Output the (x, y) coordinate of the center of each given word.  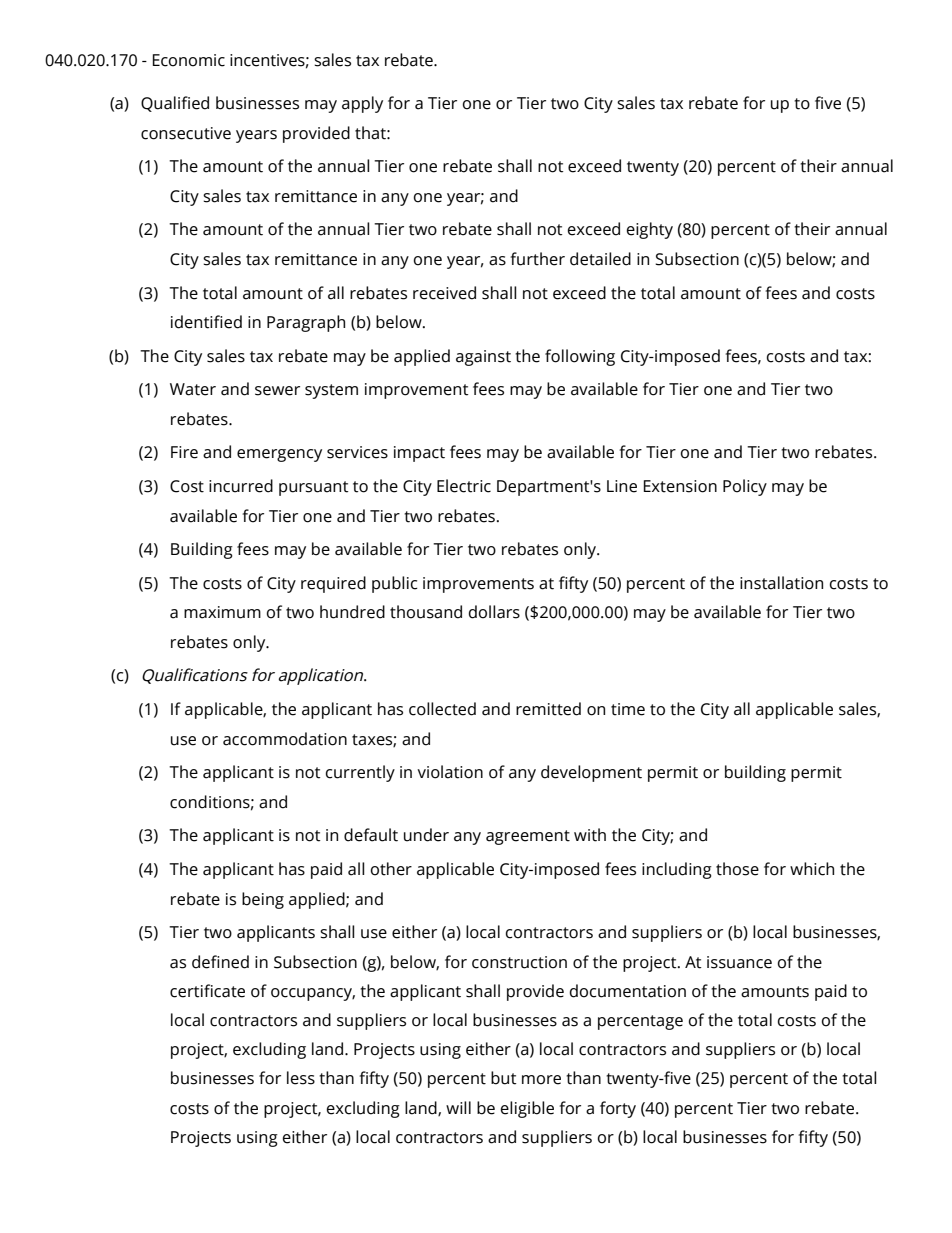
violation (450, 772)
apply (362, 104)
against (483, 358)
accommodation (285, 739)
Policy (745, 487)
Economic (189, 60)
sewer (277, 391)
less (301, 1078)
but (504, 1078)
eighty (650, 230)
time (628, 709)
